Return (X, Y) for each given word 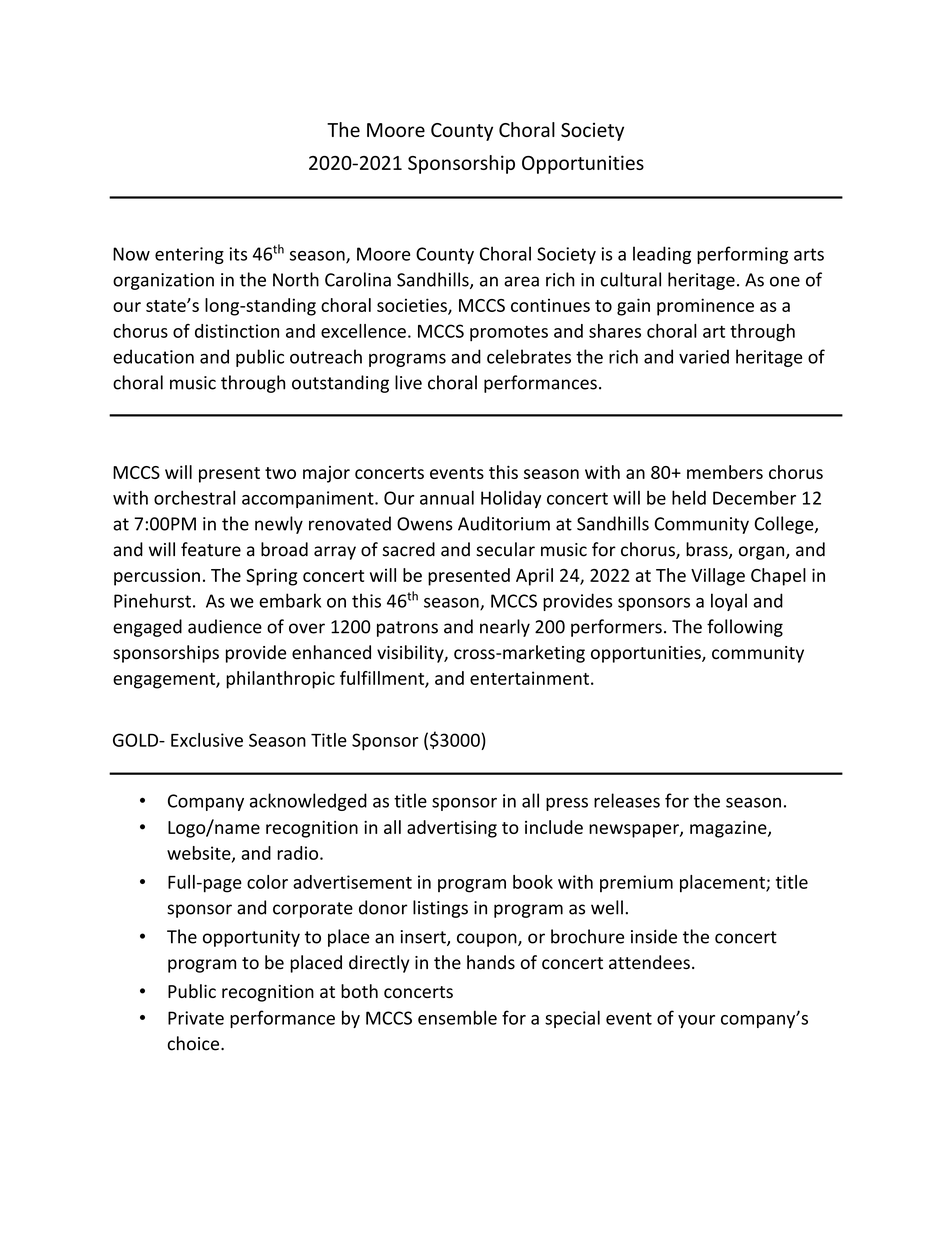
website (200, 854)
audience (225, 626)
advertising (452, 829)
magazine (729, 829)
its (238, 254)
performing (742, 255)
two (280, 473)
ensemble (457, 1017)
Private (196, 1018)
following (745, 628)
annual (447, 497)
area (521, 281)
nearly (505, 628)
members (725, 472)
